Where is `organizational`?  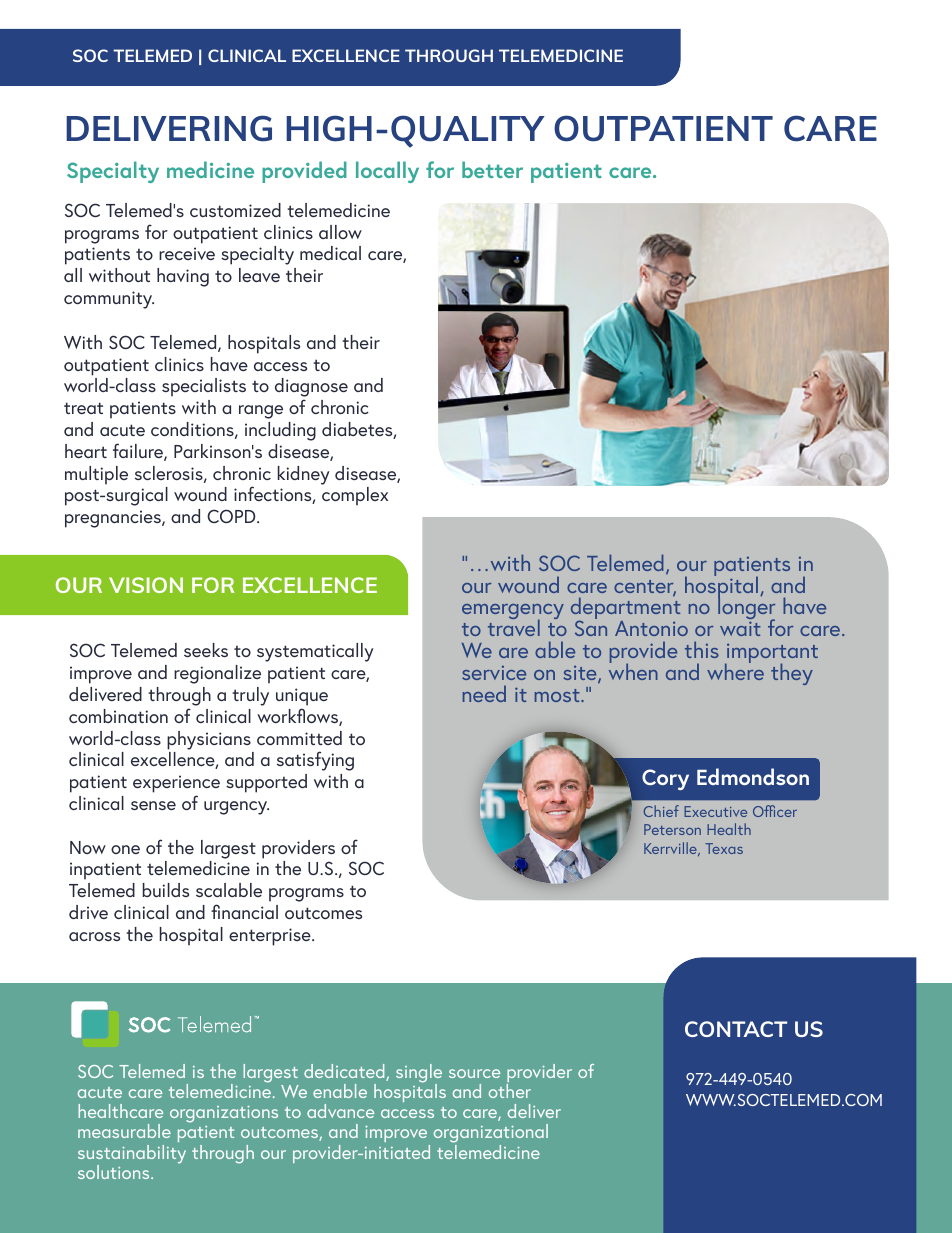 organizational is located at coordinates (491, 1135).
